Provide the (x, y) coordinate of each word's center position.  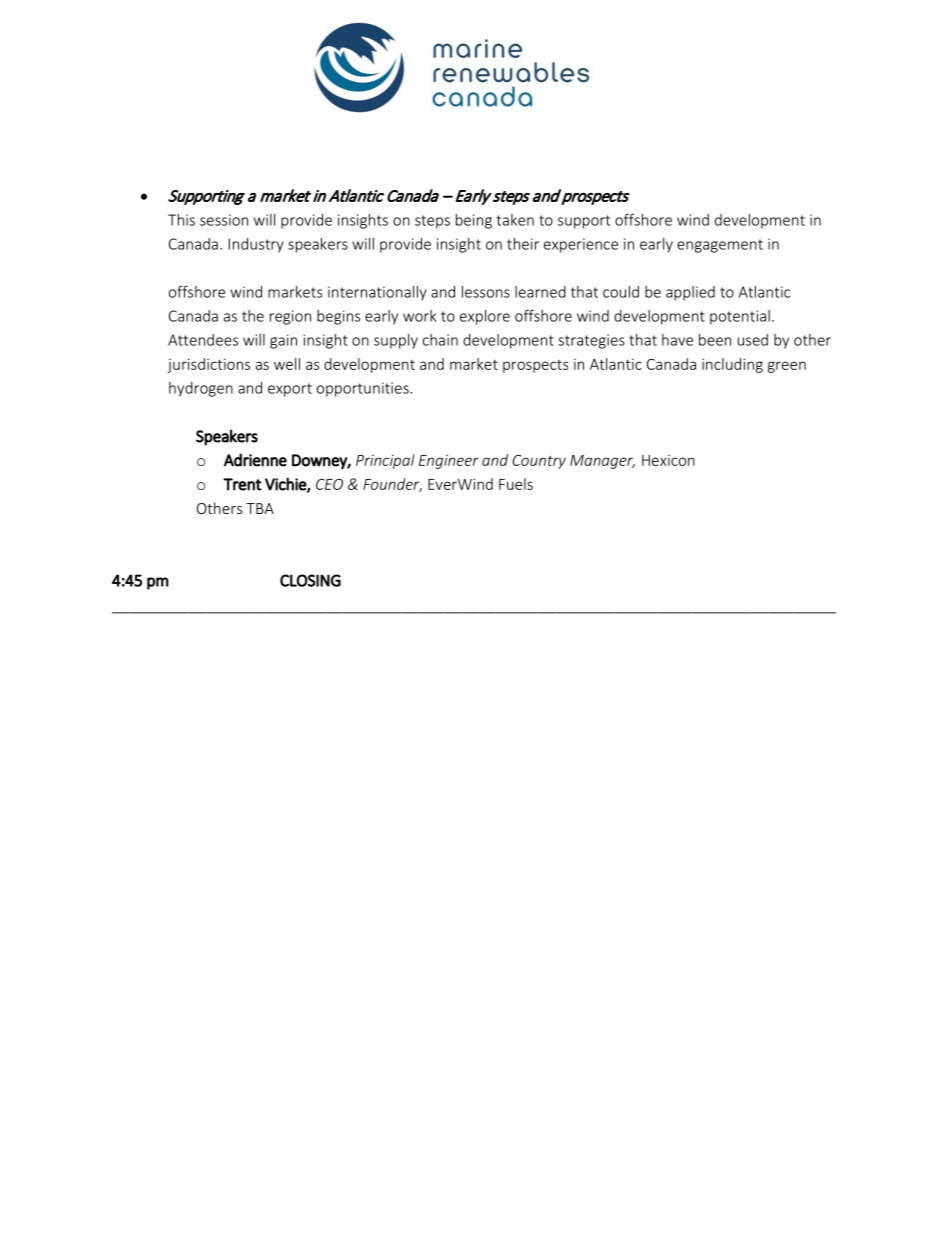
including (732, 365)
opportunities (364, 389)
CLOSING (310, 580)
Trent (242, 484)
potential (740, 317)
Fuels (516, 484)
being (474, 221)
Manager (602, 462)
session (224, 220)
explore (485, 317)
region (290, 317)
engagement (720, 246)
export (290, 390)
